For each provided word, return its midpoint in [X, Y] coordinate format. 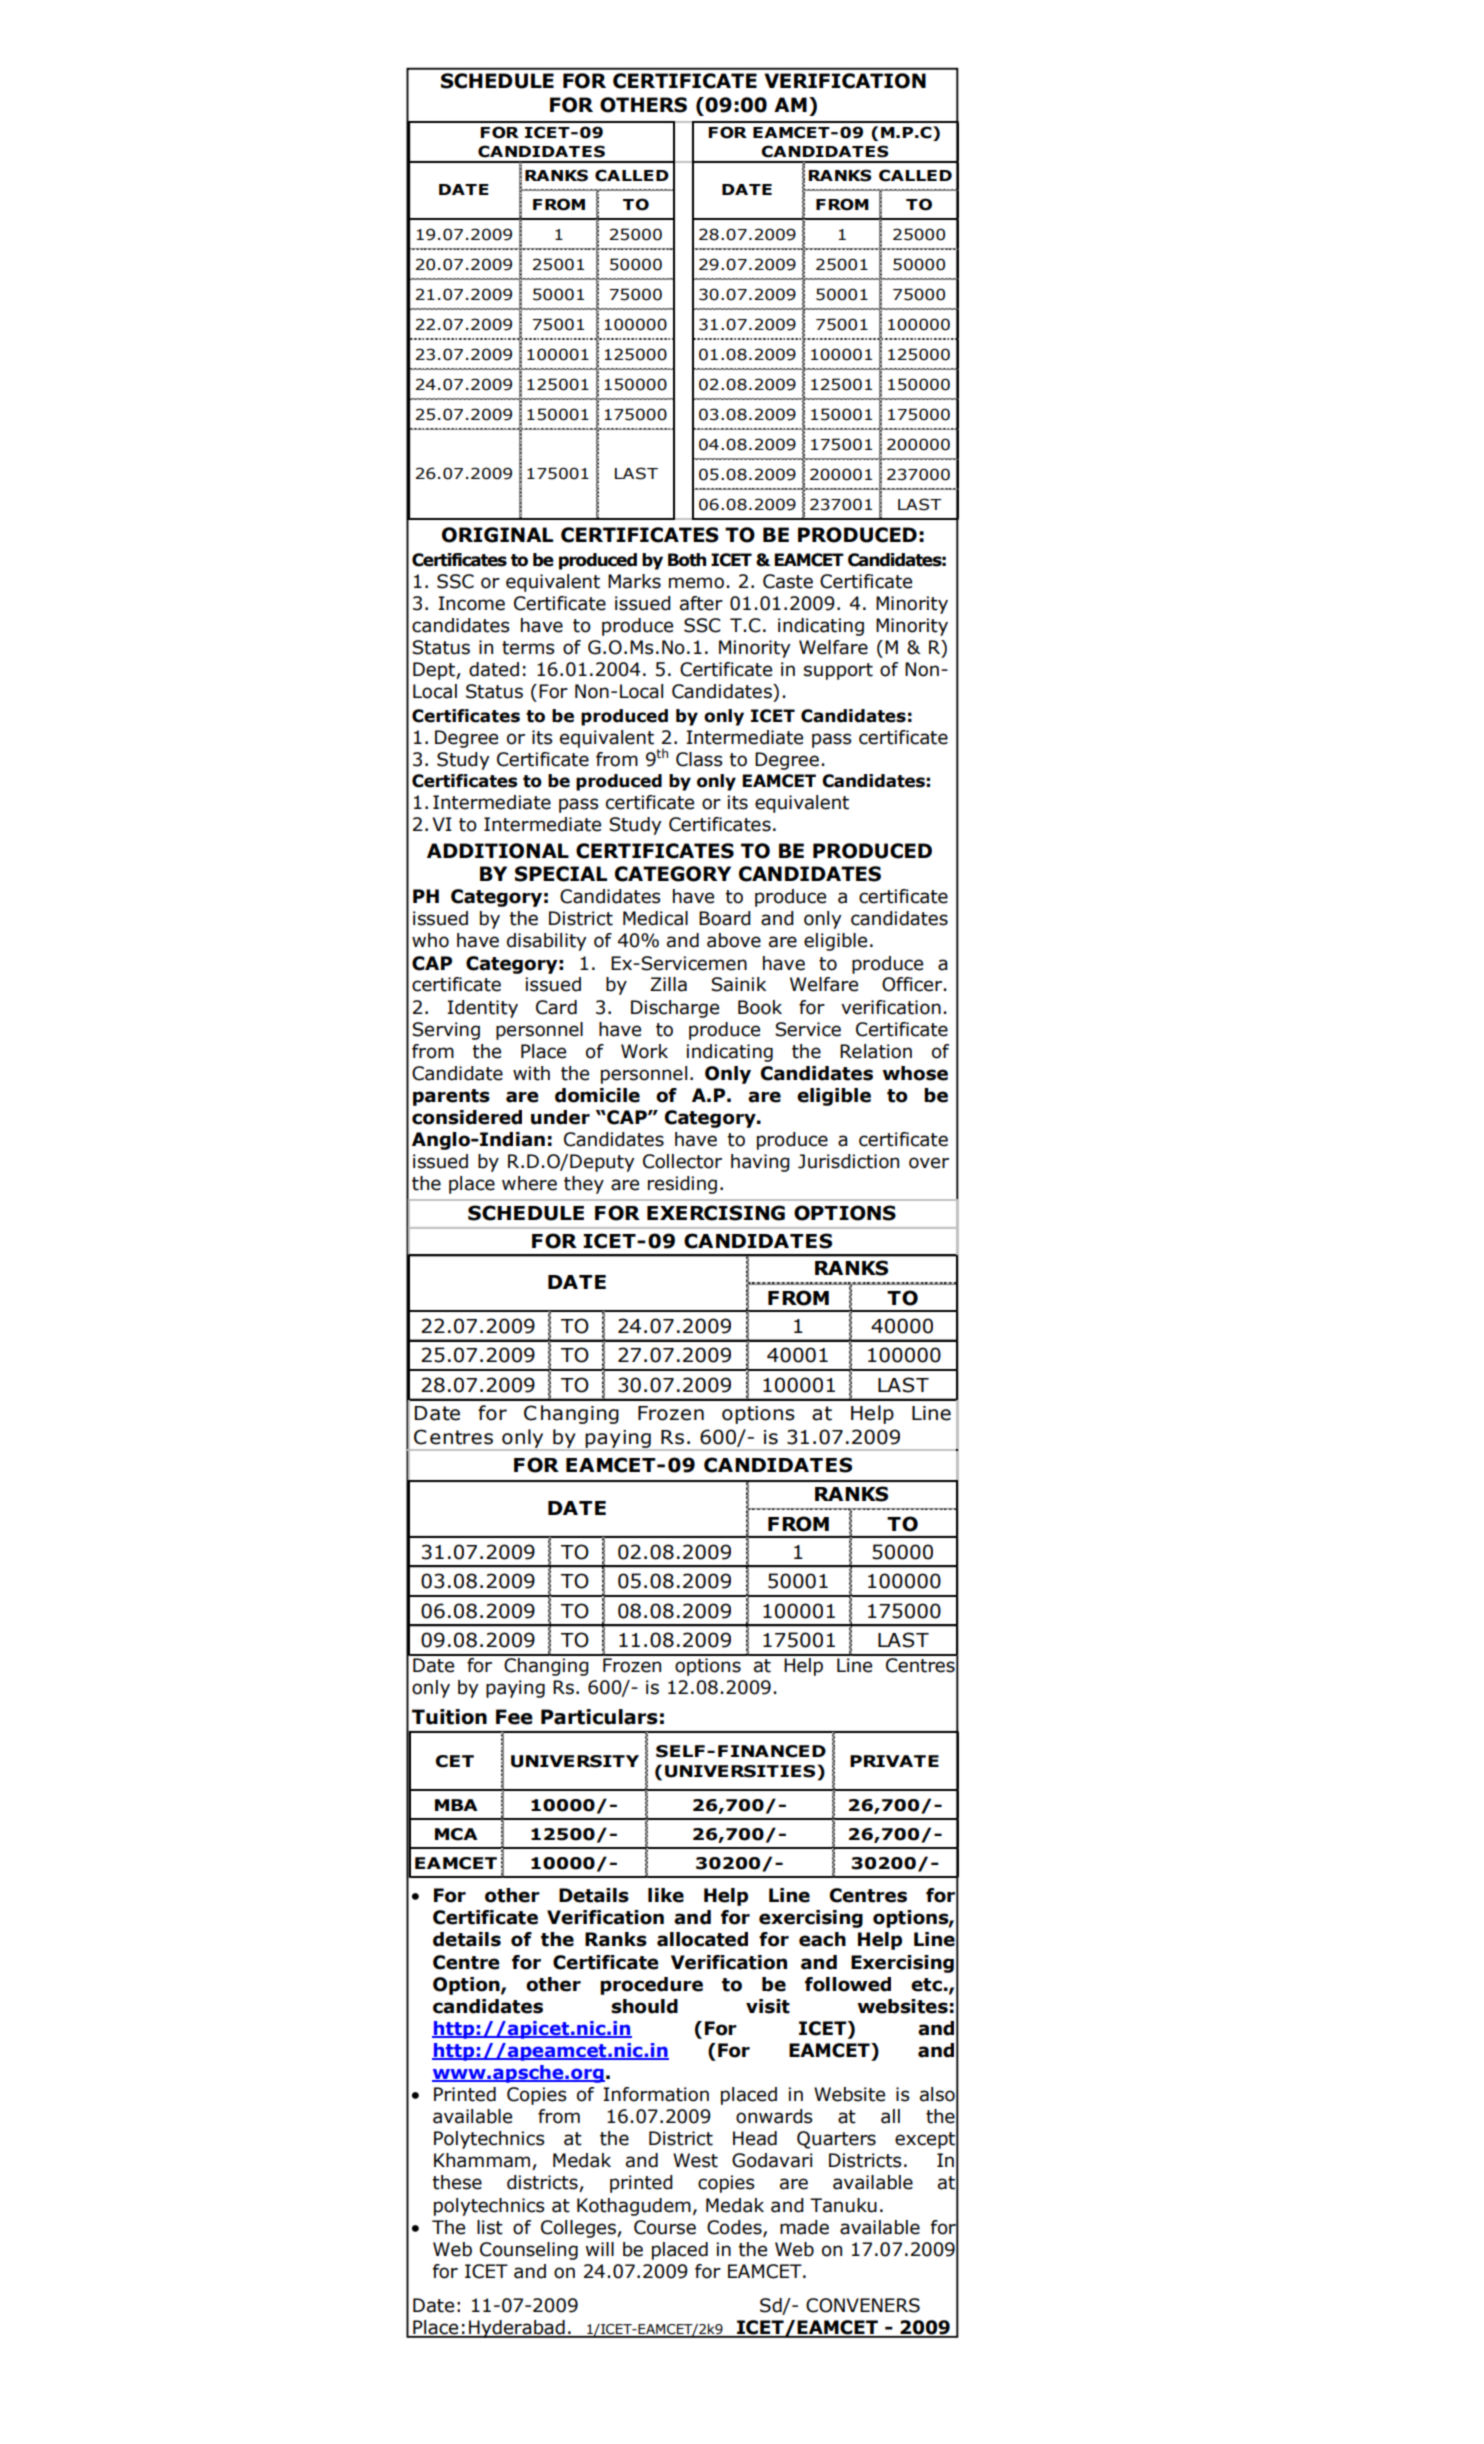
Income [471, 603]
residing [682, 1185]
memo [696, 583]
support [838, 671]
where [529, 1183]
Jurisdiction [848, 1161]
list [490, 2227]
